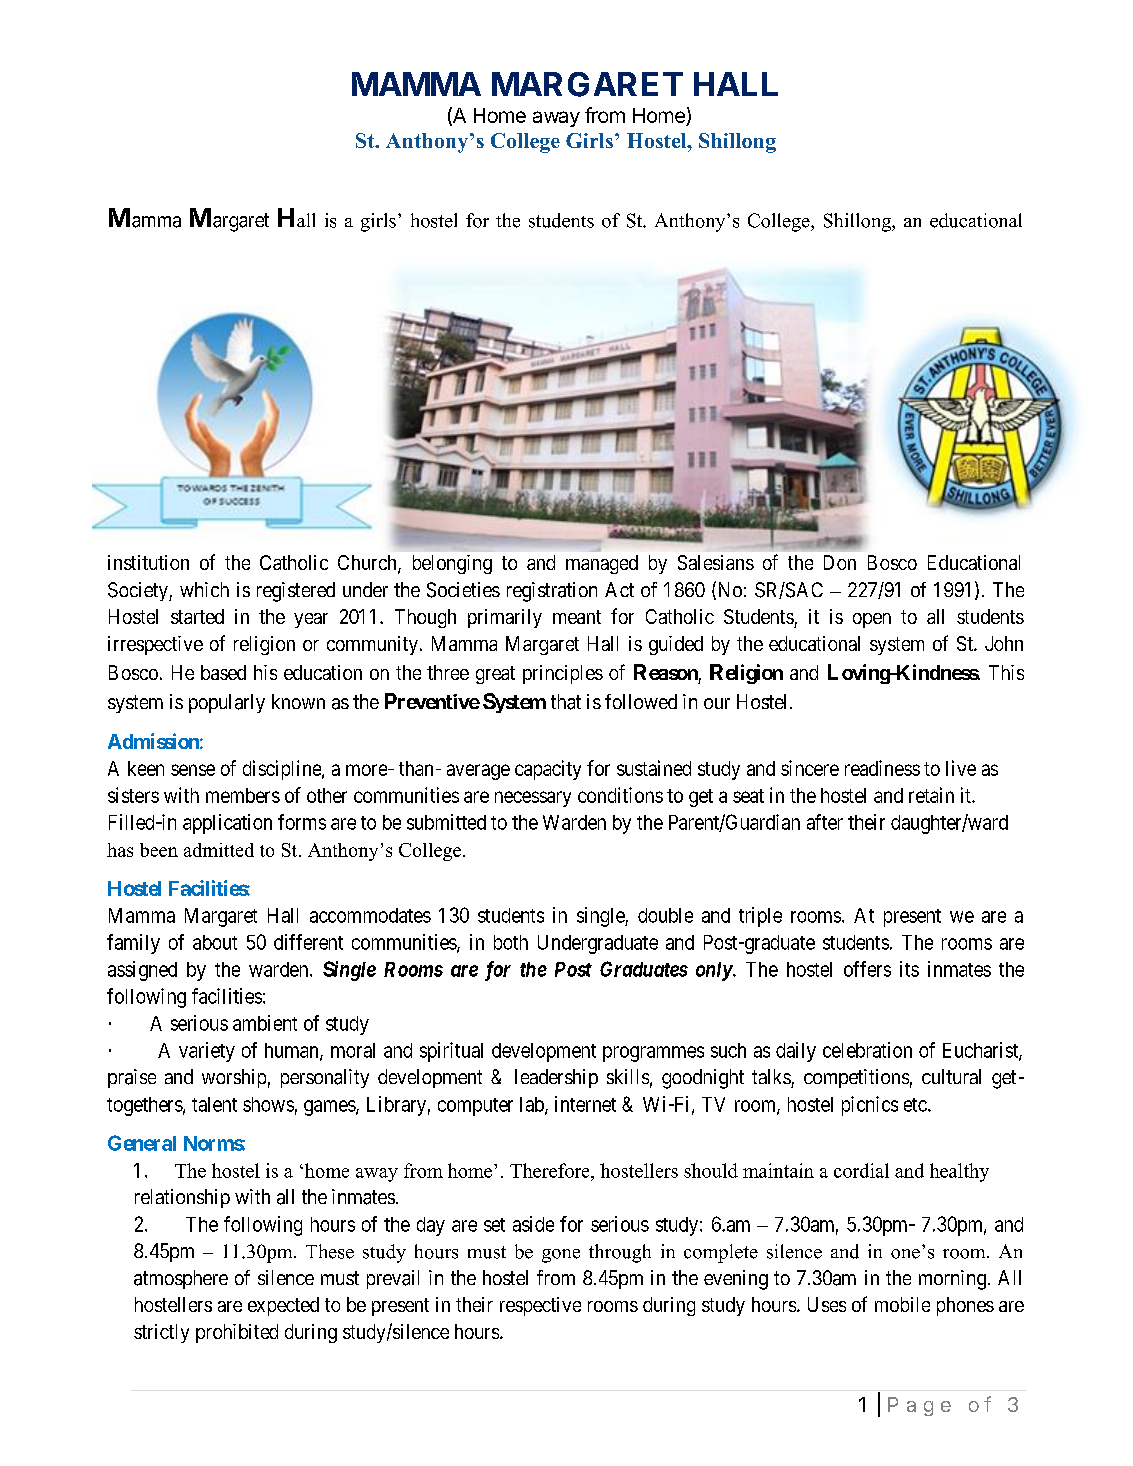 The height and width of the image is (1466, 1133). What do you see at coordinates (237, 1333) in the image?
I see `prohibited` at bounding box center [237, 1333].
